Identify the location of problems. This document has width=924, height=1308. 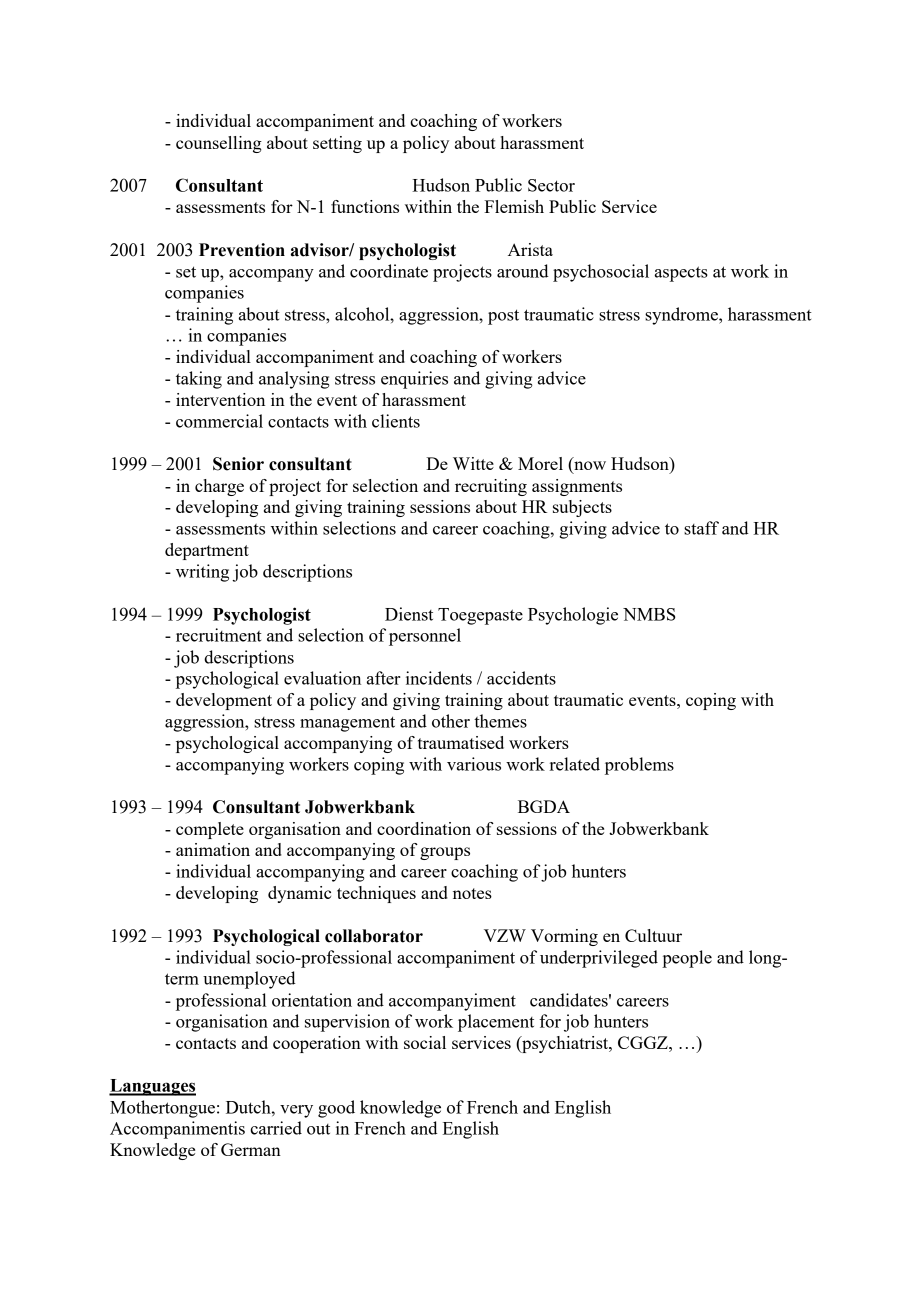
(639, 766).
